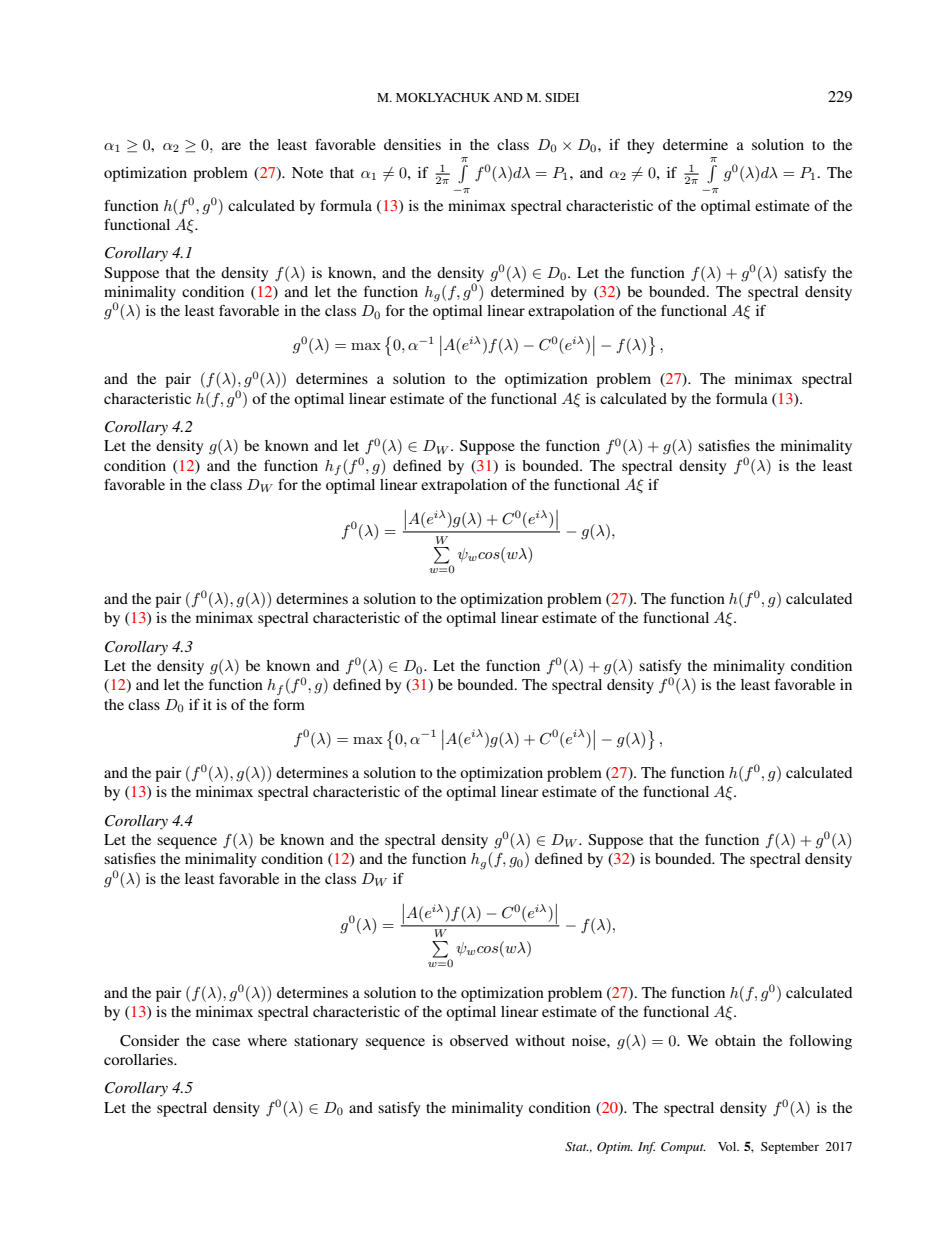 The height and width of the screenshot is (1251, 952). Describe the element at coordinates (479, 1040) in the screenshot. I see `observed` at that location.
